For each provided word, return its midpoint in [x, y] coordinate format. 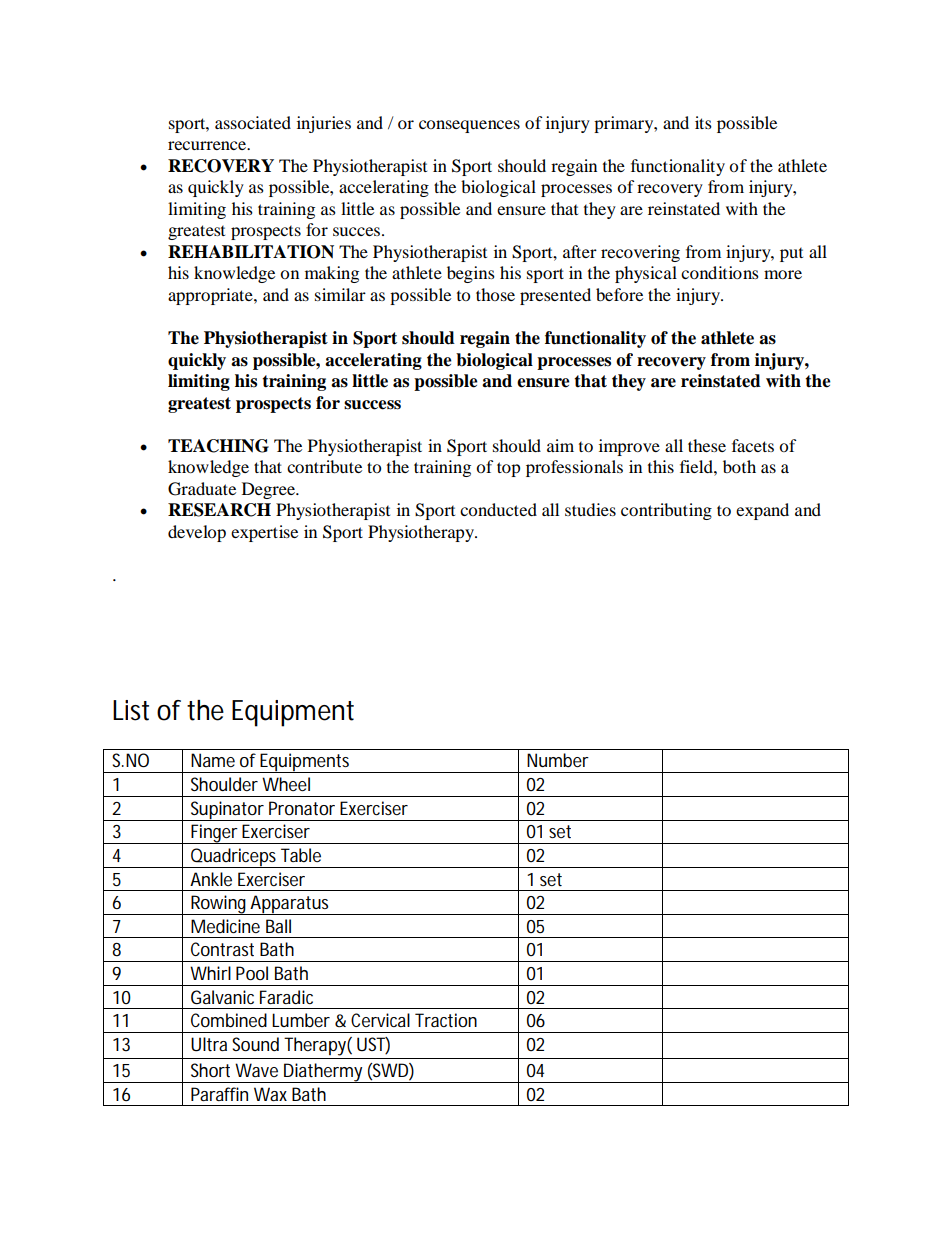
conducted [498, 509]
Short [210, 1070]
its [703, 122]
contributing [666, 511]
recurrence [208, 145]
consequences [469, 126]
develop [197, 533]
